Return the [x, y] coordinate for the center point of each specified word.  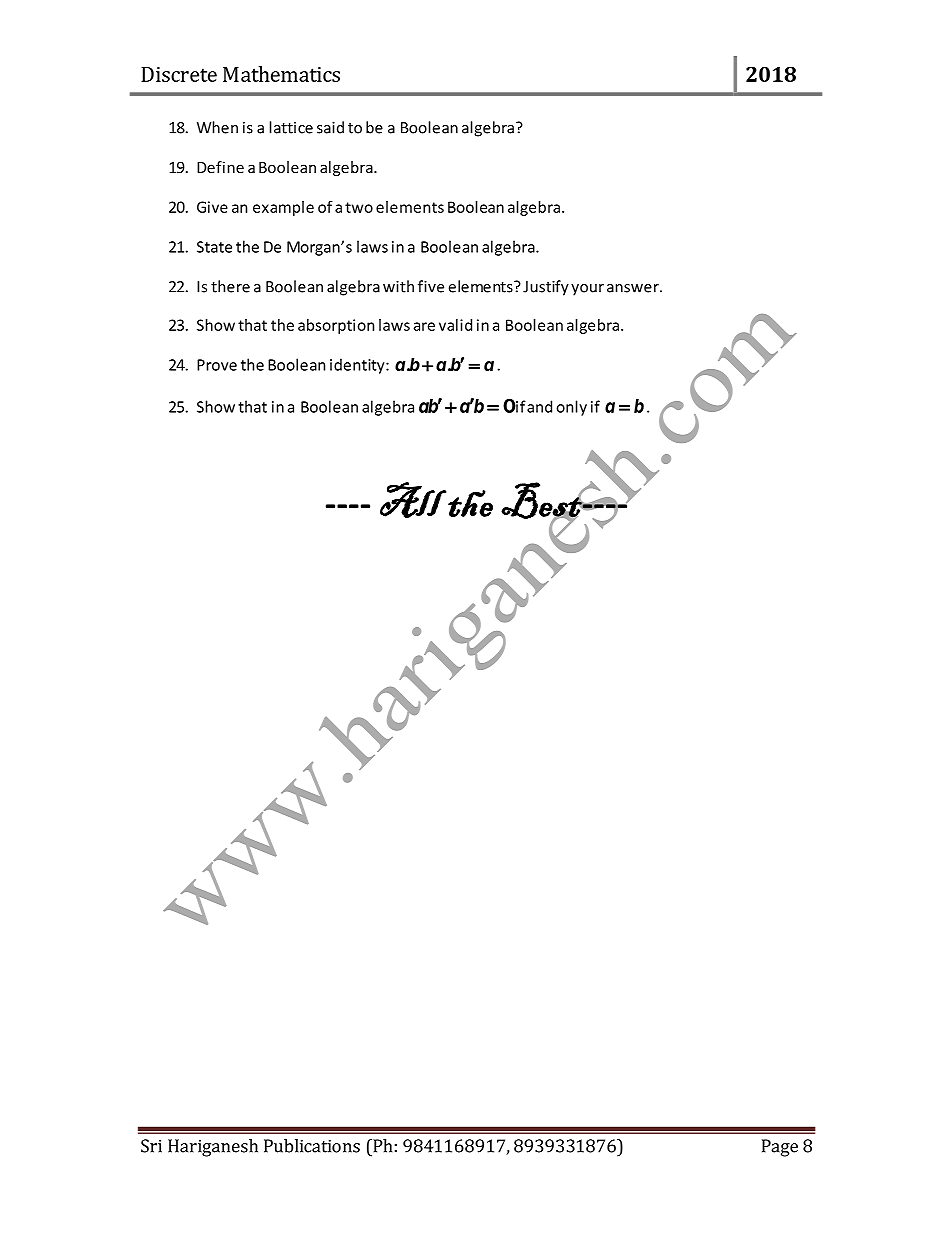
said [330, 127]
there [230, 286]
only [571, 408]
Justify [546, 288]
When [217, 127]
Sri [151, 1146]
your [587, 290]
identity [358, 366]
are [424, 326]
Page [780, 1148]
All [413, 500]
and [539, 406]
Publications [312, 1146]
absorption [336, 326]
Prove [217, 365]
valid [455, 325]
